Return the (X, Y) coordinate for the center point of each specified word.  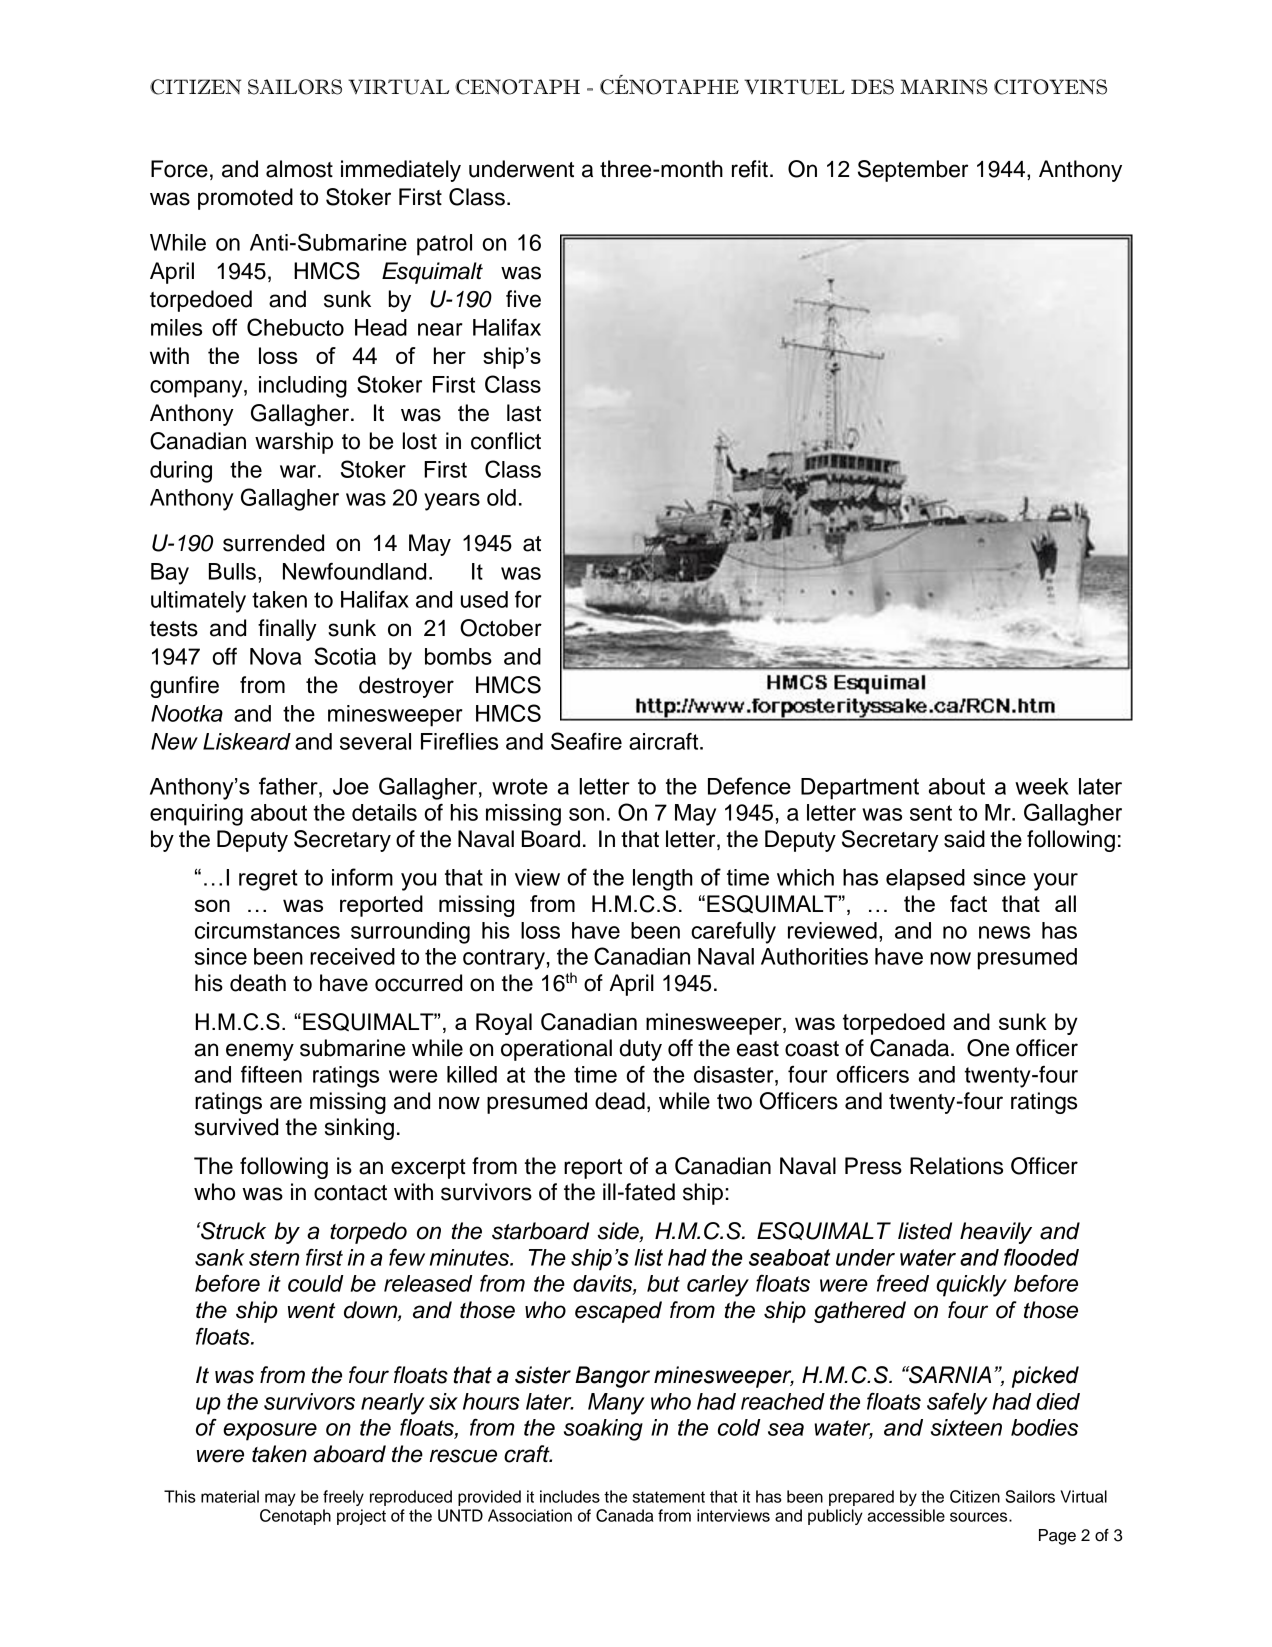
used (484, 599)
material (230, 1496)
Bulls (232, 571)
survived (236, 1127)
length (663, 880)
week (1042, 786)
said (964, 839)
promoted (245, 199)
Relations (956, 1166)
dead (620, 1101)
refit (750, 169)
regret (268, 880)
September (913, 171)
